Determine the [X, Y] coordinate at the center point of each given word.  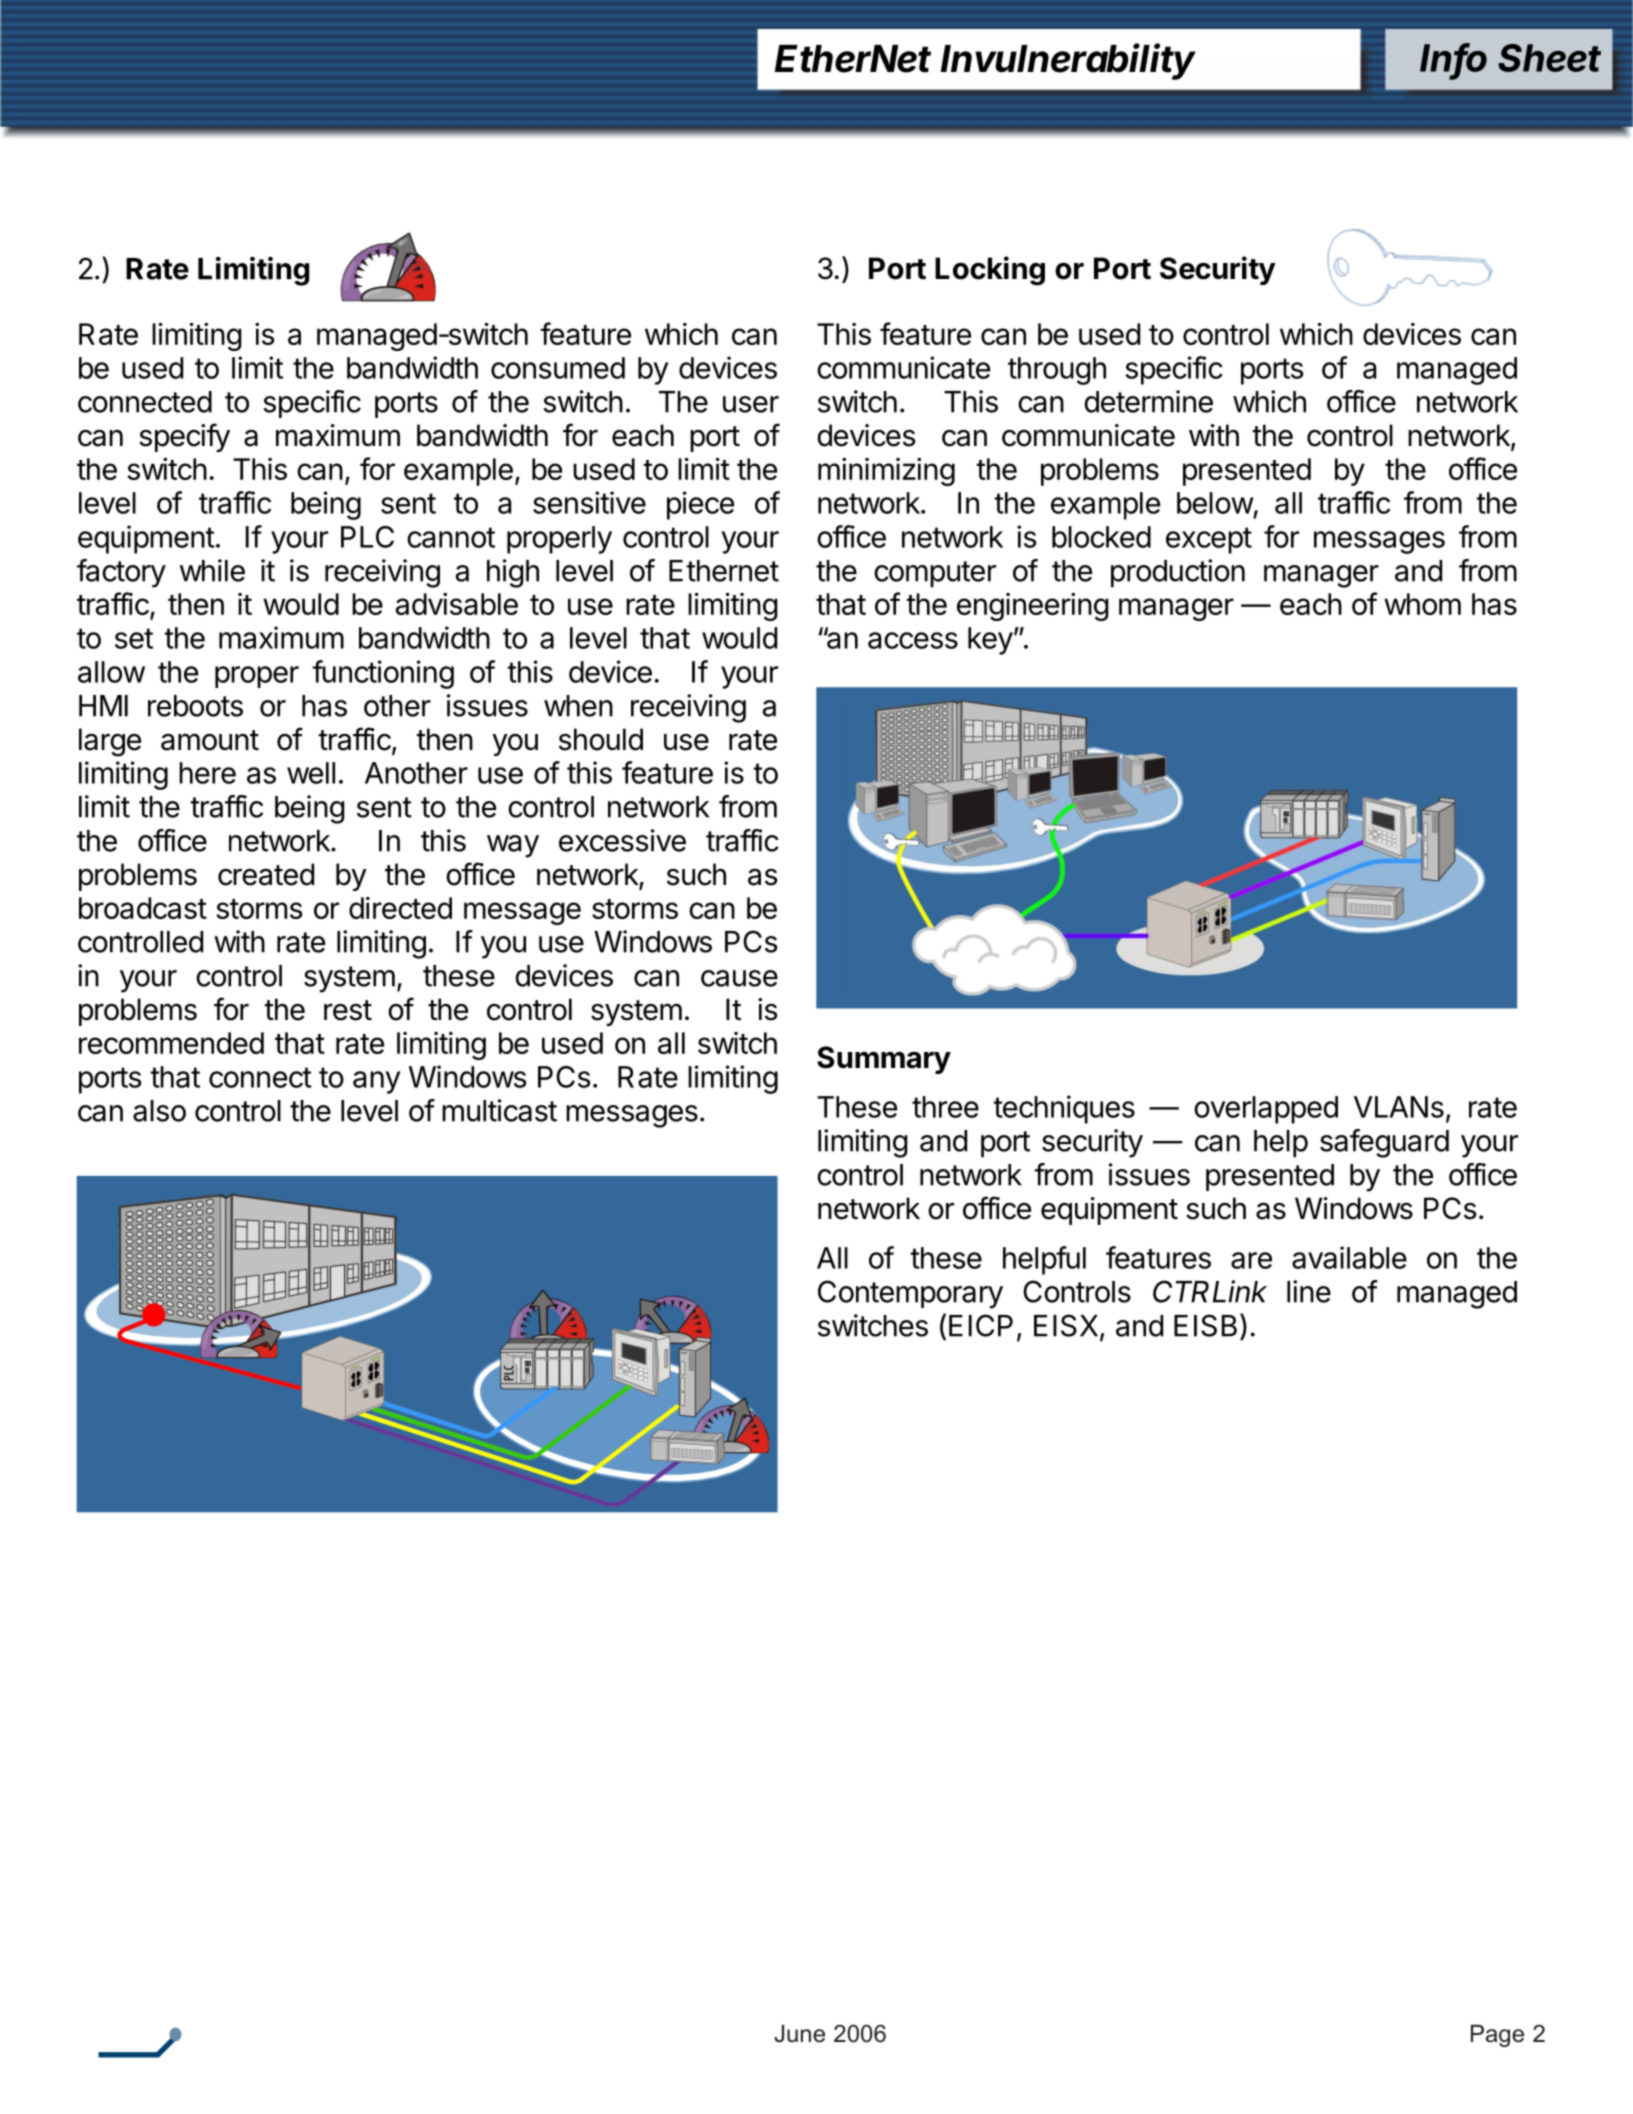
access [913, 640]
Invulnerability [1068, 61]
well [311, 773]
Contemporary [910, 1294]
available [1349, 1257]
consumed [558, 368]
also [159, 1111]
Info [1453, 58]
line [1309, 1291]
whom [1422, 604]
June [799, 2034]
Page [1497, 2036]
